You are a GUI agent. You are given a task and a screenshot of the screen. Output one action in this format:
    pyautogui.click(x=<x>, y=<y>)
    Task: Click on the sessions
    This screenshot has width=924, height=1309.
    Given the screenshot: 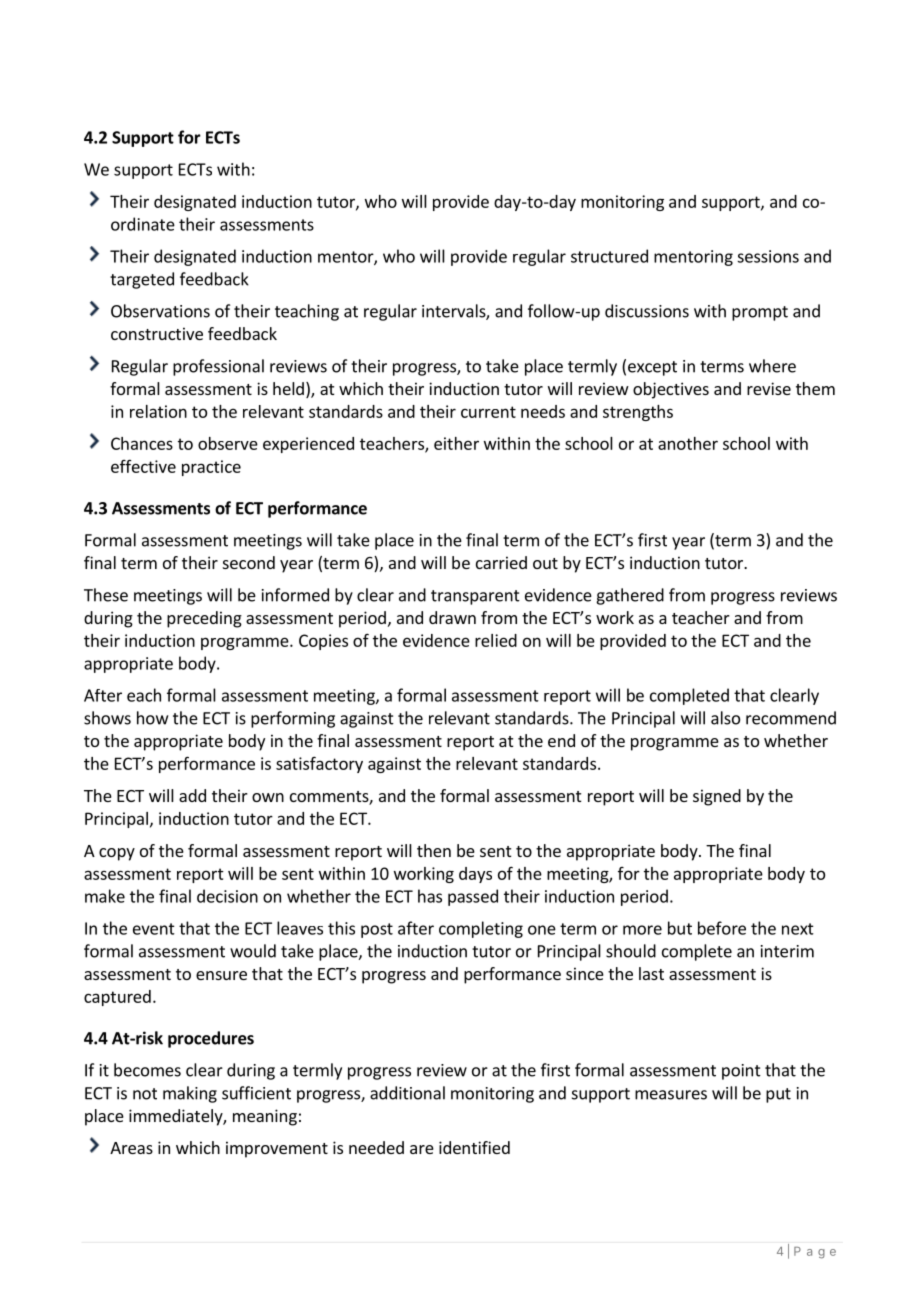 What is the action you would take?
    pyautogui.click(x=768, y=256)
